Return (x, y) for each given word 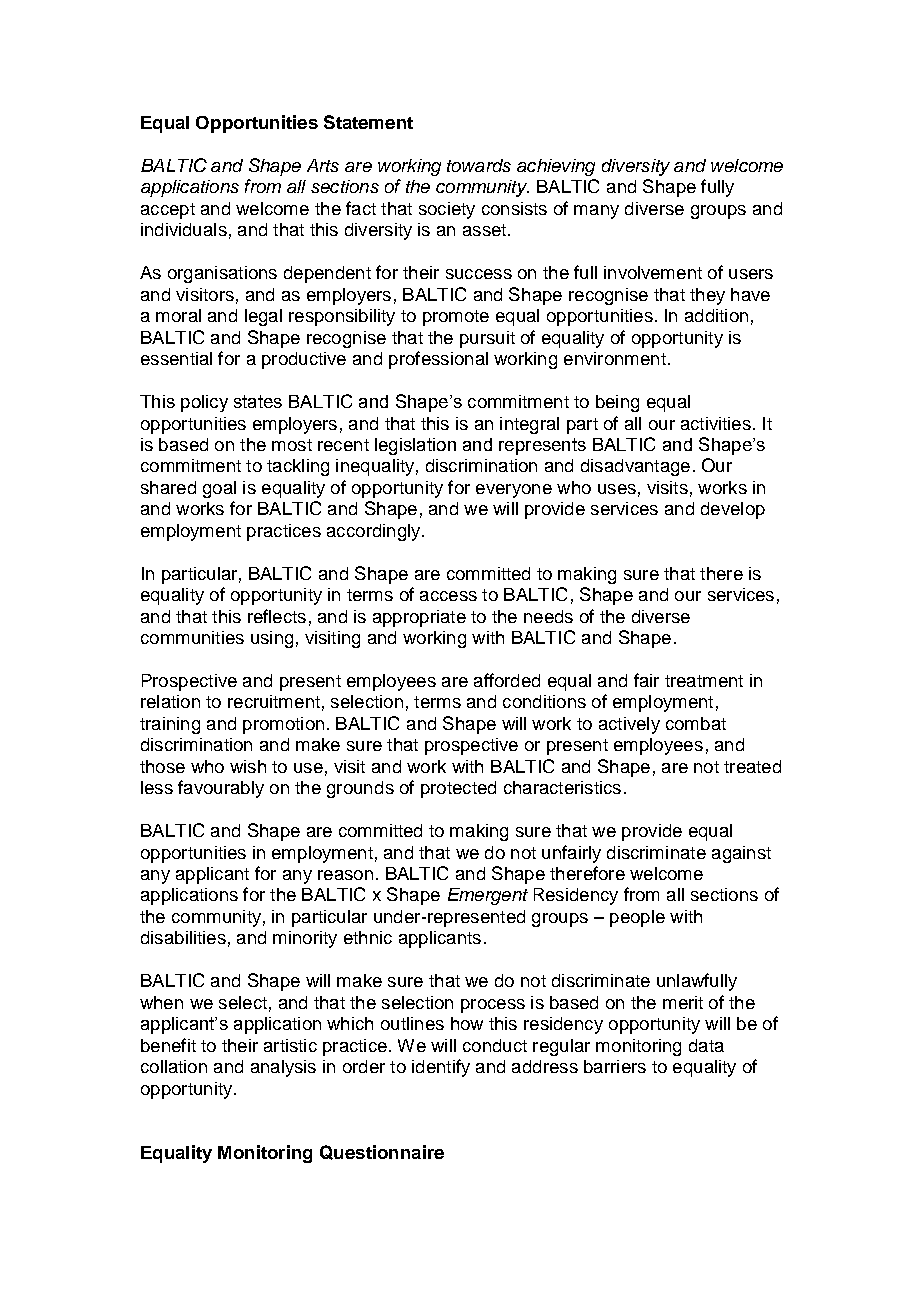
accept (168, 211)
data (706, 1045)
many (596, 212)
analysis (283, 1068)
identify (441, 1068)
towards (479, 165)
